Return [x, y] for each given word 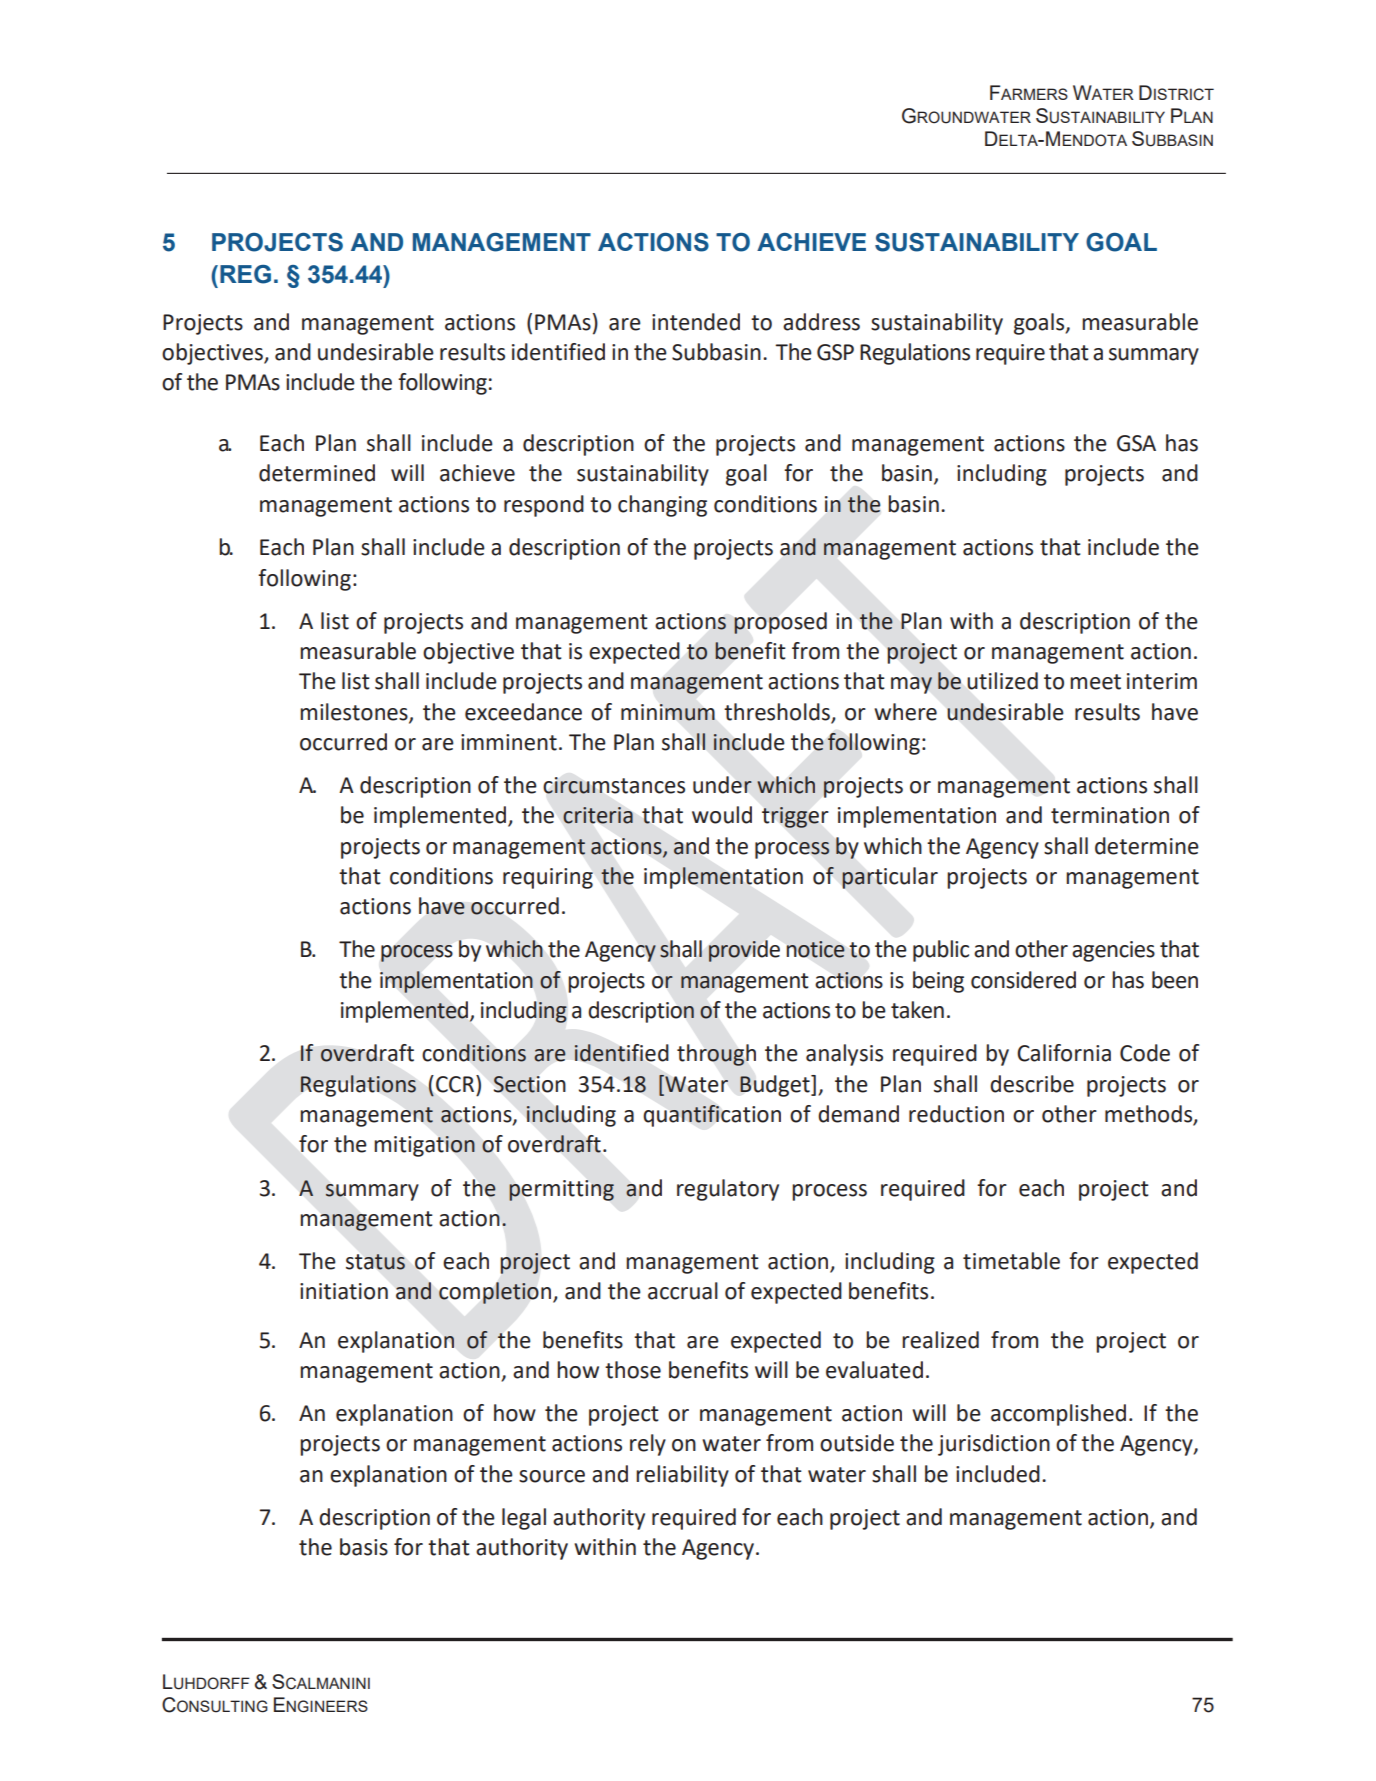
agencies [1113, 951]
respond [544, 506]
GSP [835, 352]
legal [524, 1519]
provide [744, 951]
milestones [355, 712]
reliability [682, 1476]
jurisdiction [994, 1445]
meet [1095, 682]
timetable [1011, 1261]
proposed [780, 623]
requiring [548, 878]
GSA [1136, 443]
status [375, 1262]
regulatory [728, 1190]
